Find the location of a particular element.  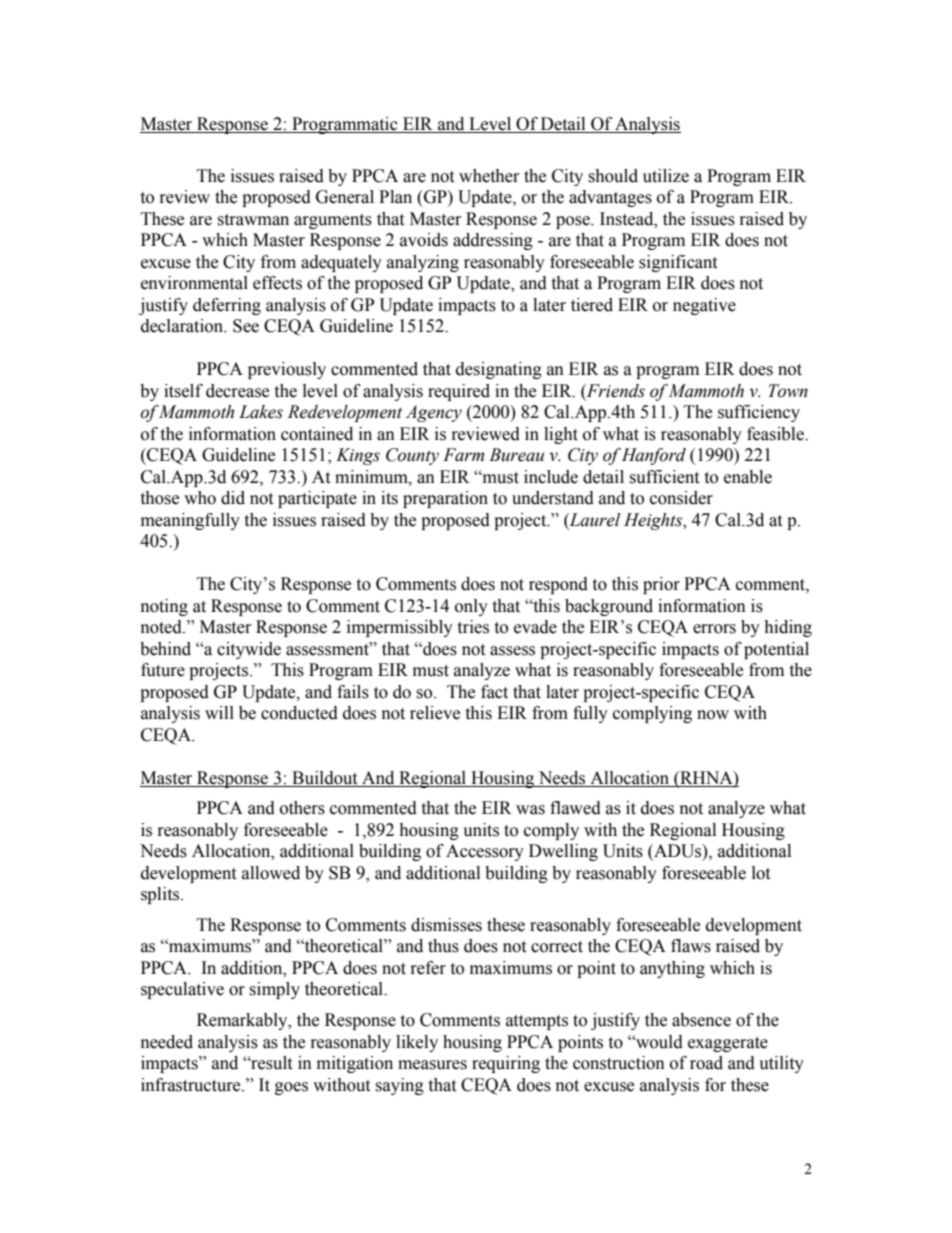

requiring is located at coordinates (506, 1064).
